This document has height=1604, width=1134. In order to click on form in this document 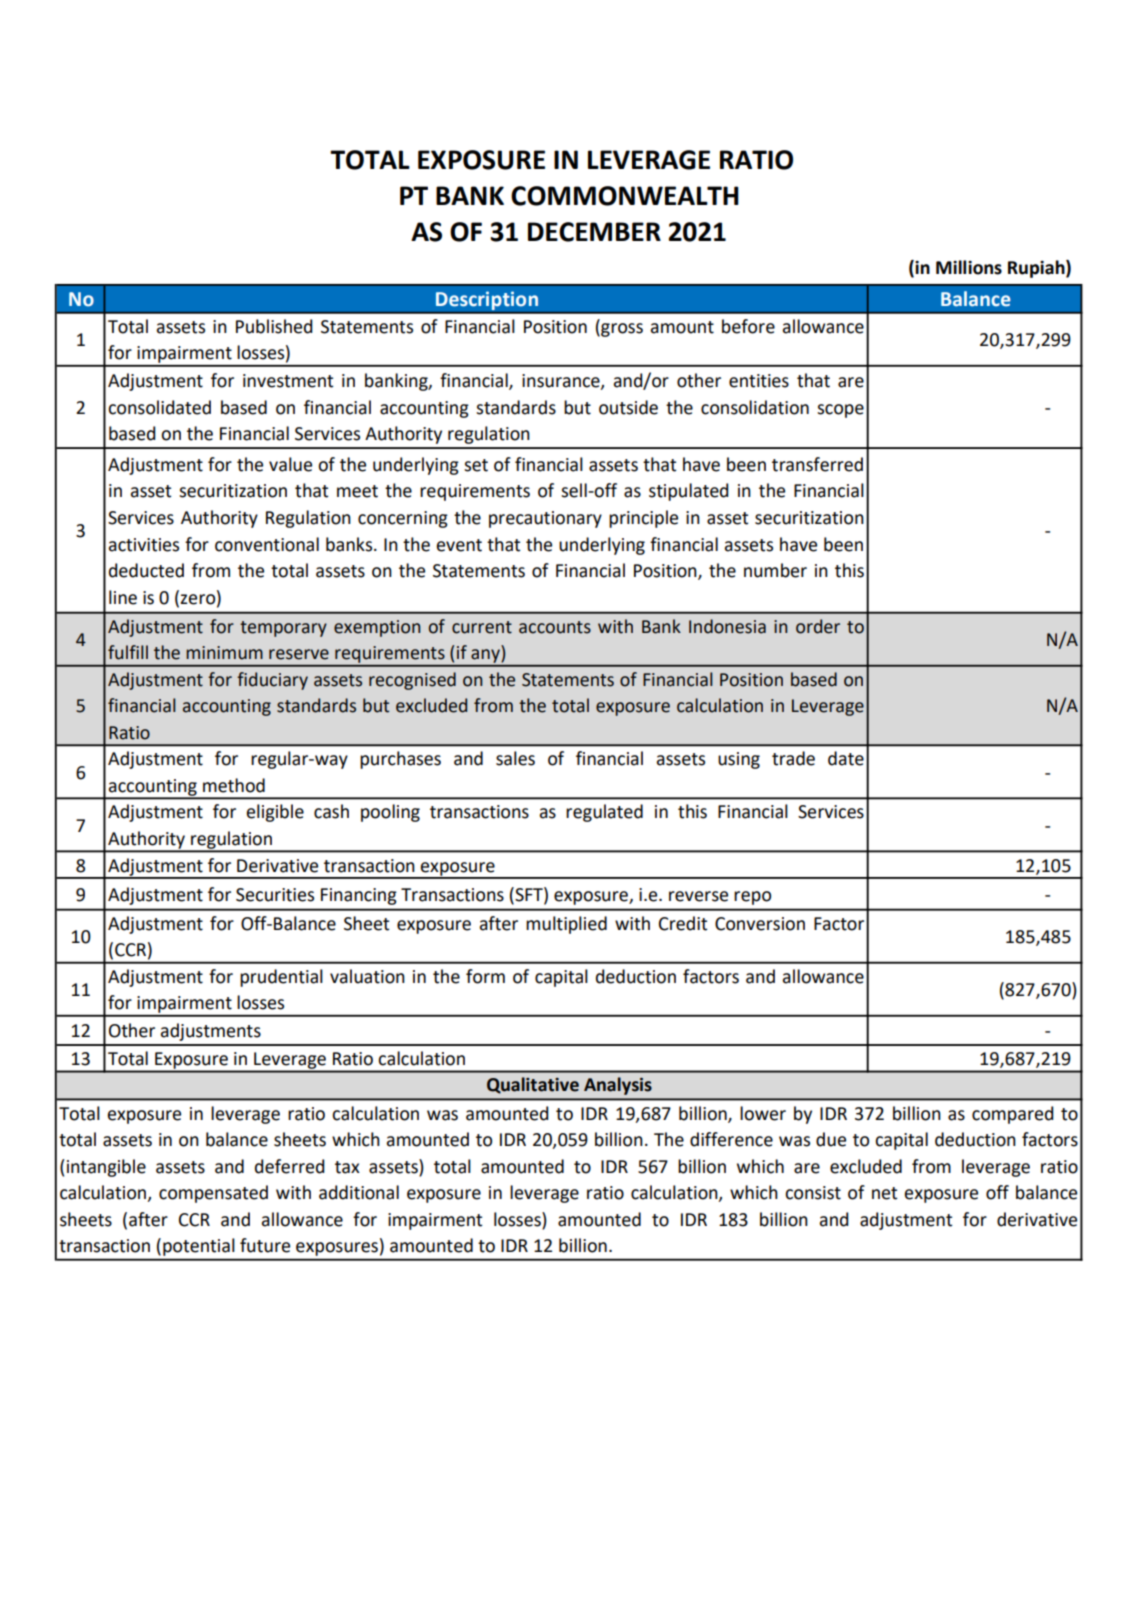, I will do `click(485, 976)`.
